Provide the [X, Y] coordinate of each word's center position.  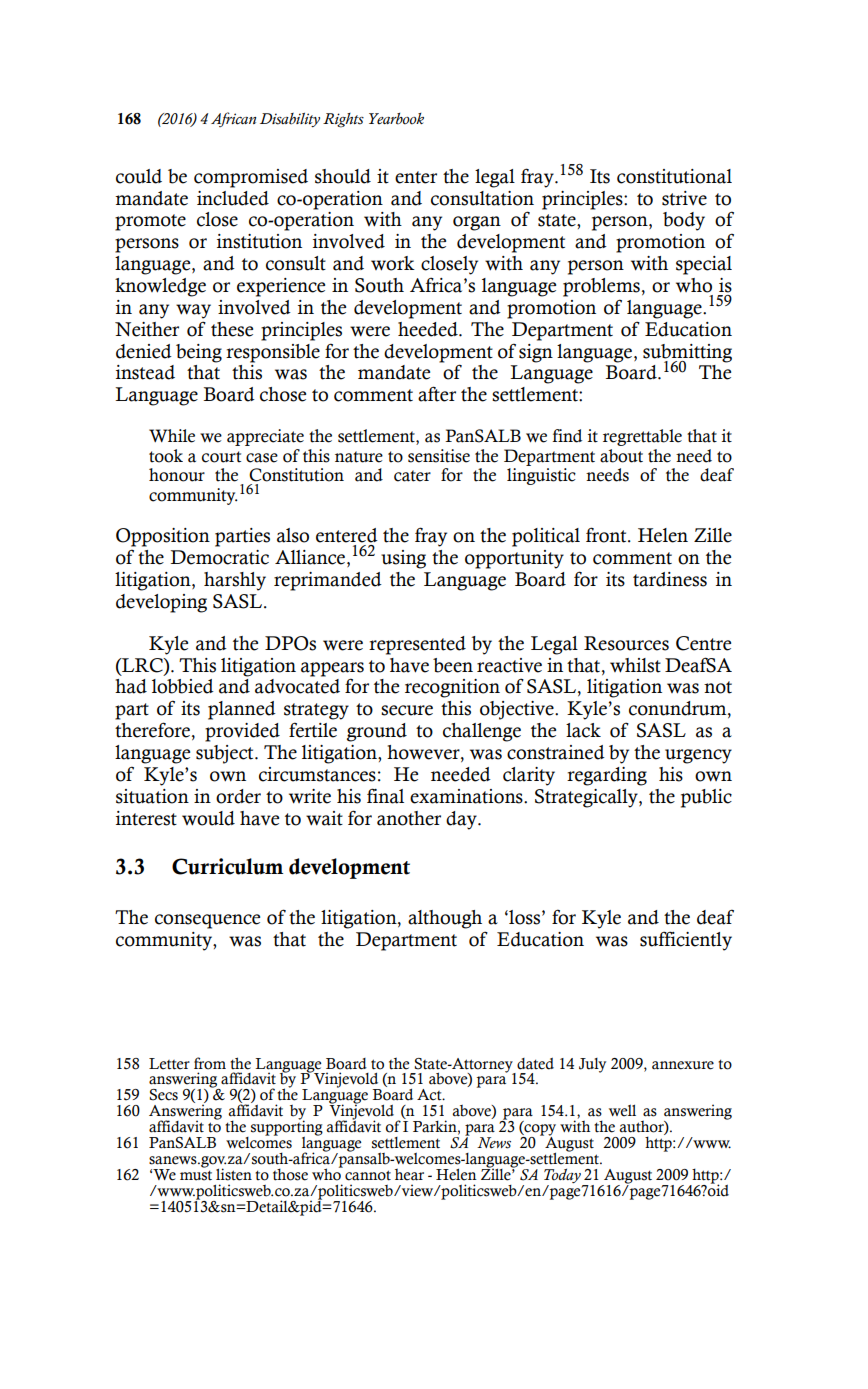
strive [684, 198]
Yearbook [396, 119]
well [622, 1110]
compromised [251, 178]
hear [409, 1174]
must [196, 1175]
